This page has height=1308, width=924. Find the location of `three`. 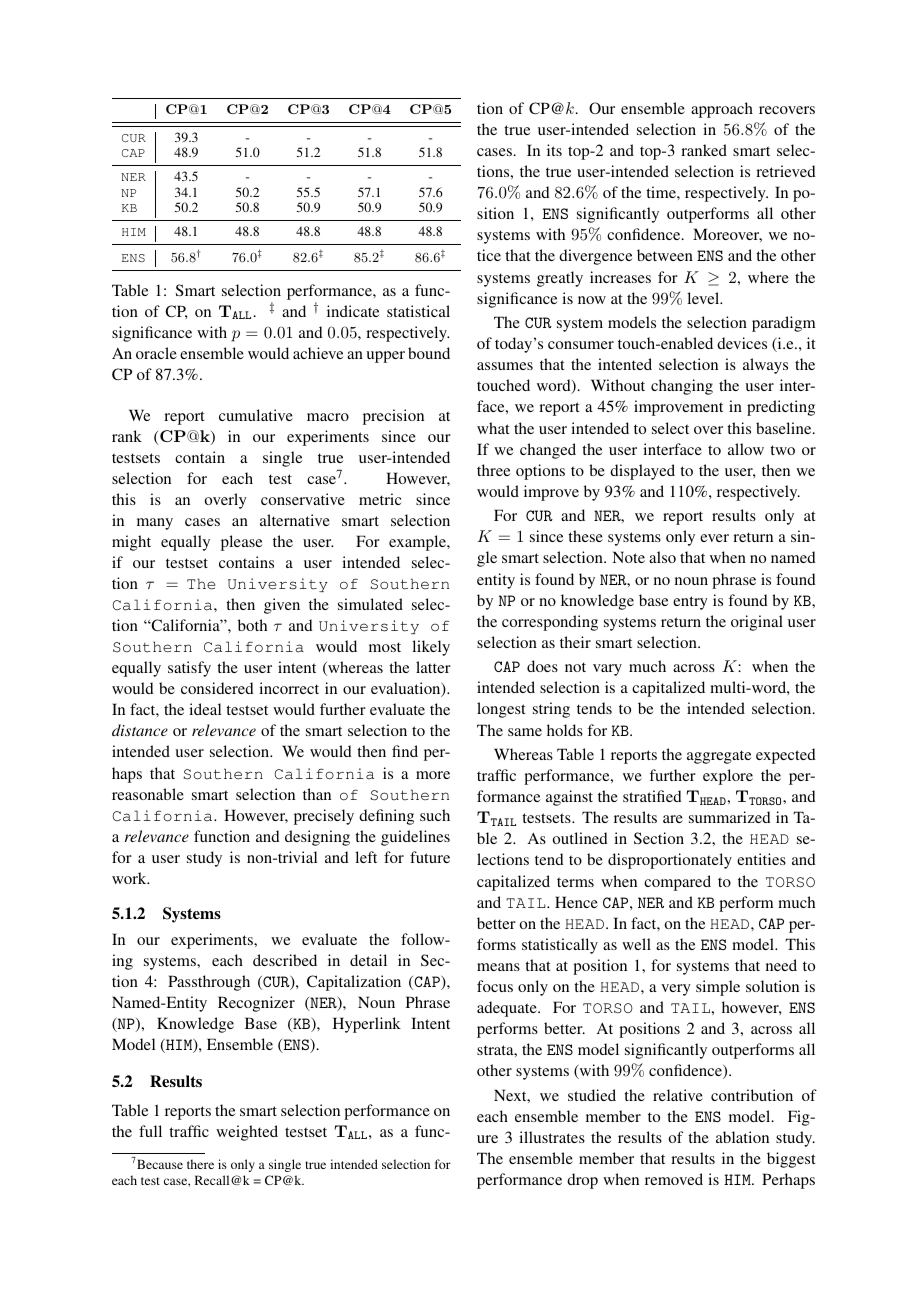

three is located at coordinates (493, 470).
